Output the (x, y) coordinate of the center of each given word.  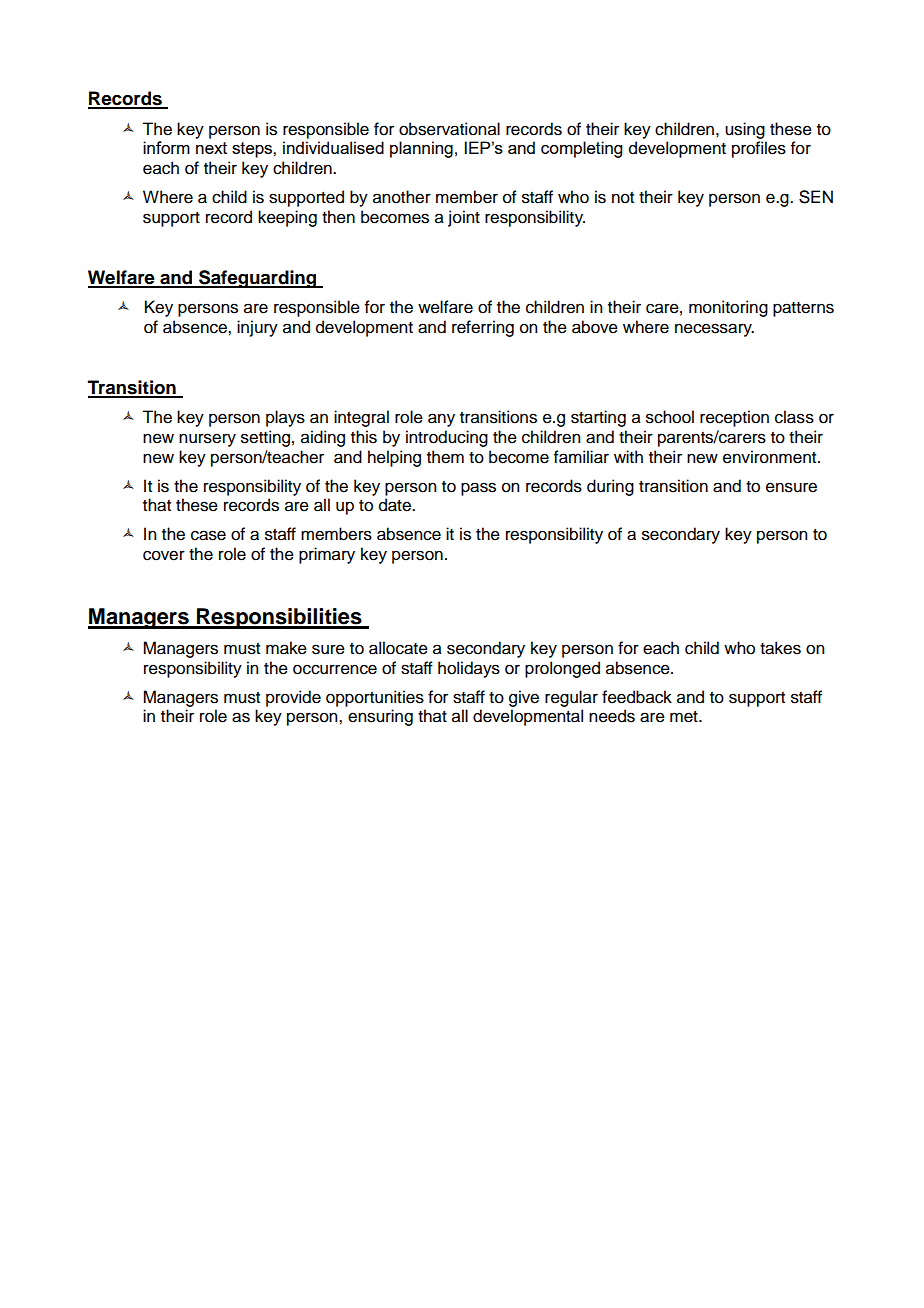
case (208, 535)
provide (293, 698)
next (211, 148)
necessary (714, 330)
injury (257, 328)
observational (449, 129)
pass (478, 489)
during (610, 487)
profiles (759, 149)
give (524, 698)
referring (483, 328)
